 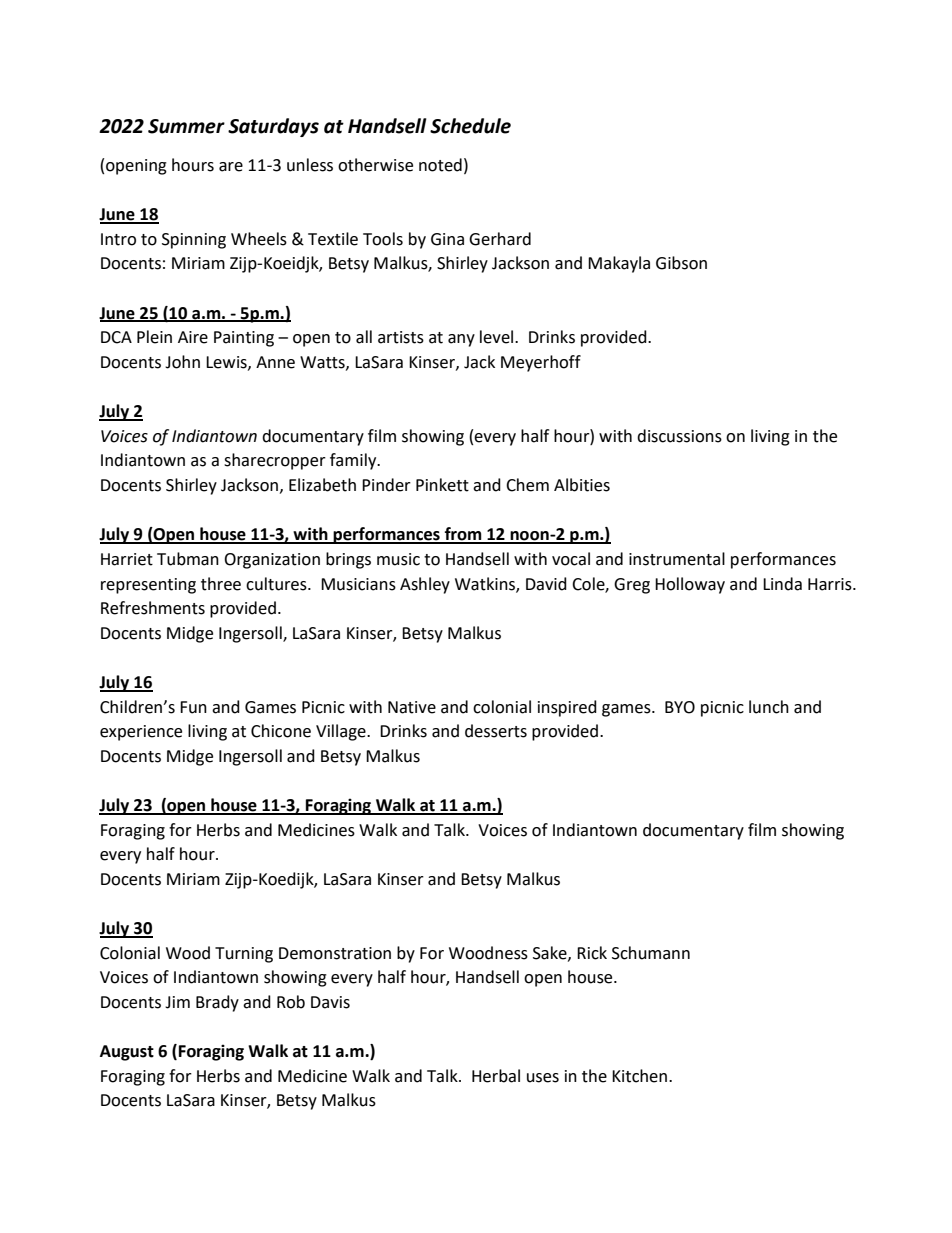 What do you see at coordinates (440, 165) in the image?
I see `noted` at bounding box center [440, 165].
